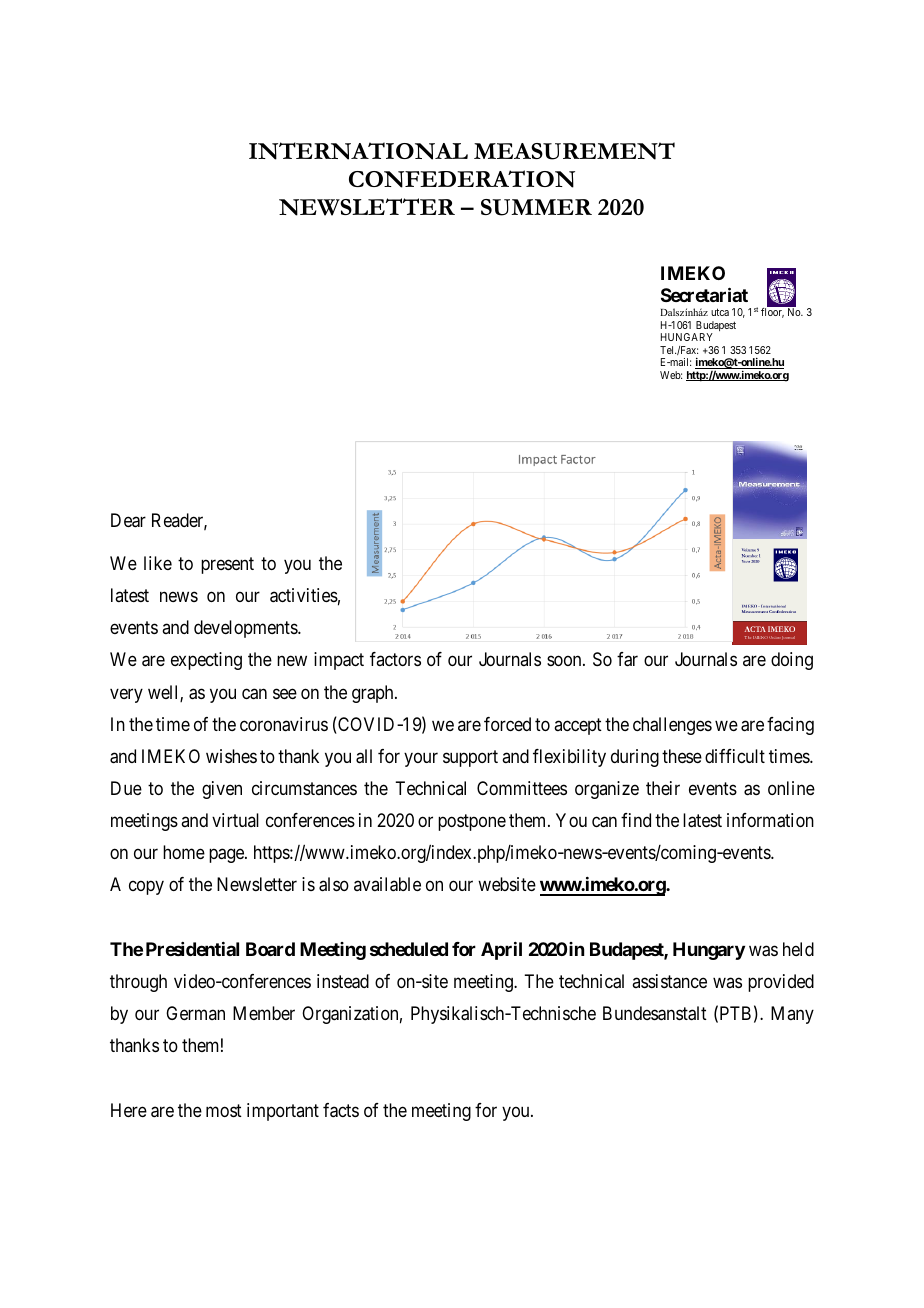 The image size is (924, 1308). I want to click on Dear, so click(128, 520).
